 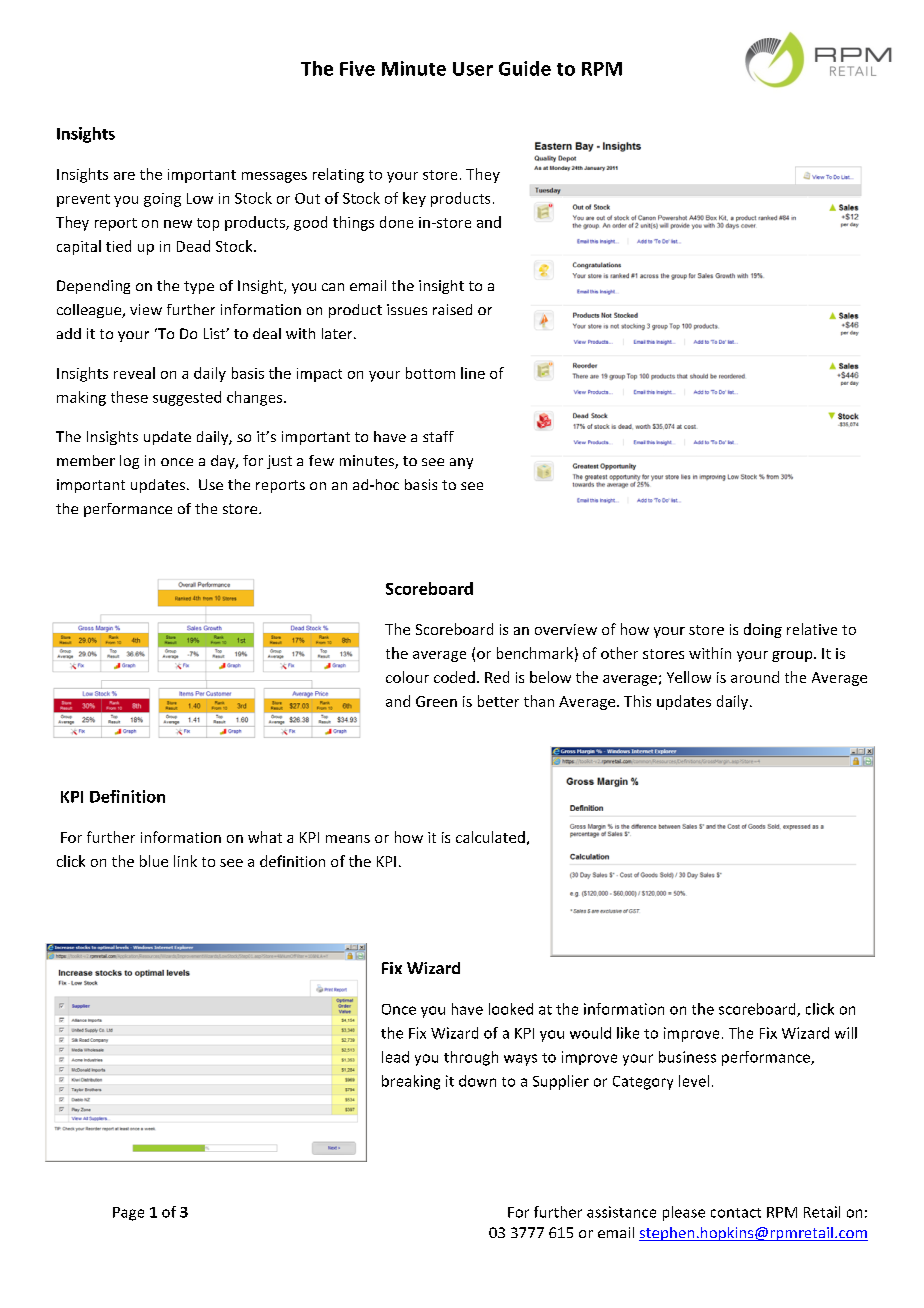 I want to click on Guide, so click(x=525, y=68).
